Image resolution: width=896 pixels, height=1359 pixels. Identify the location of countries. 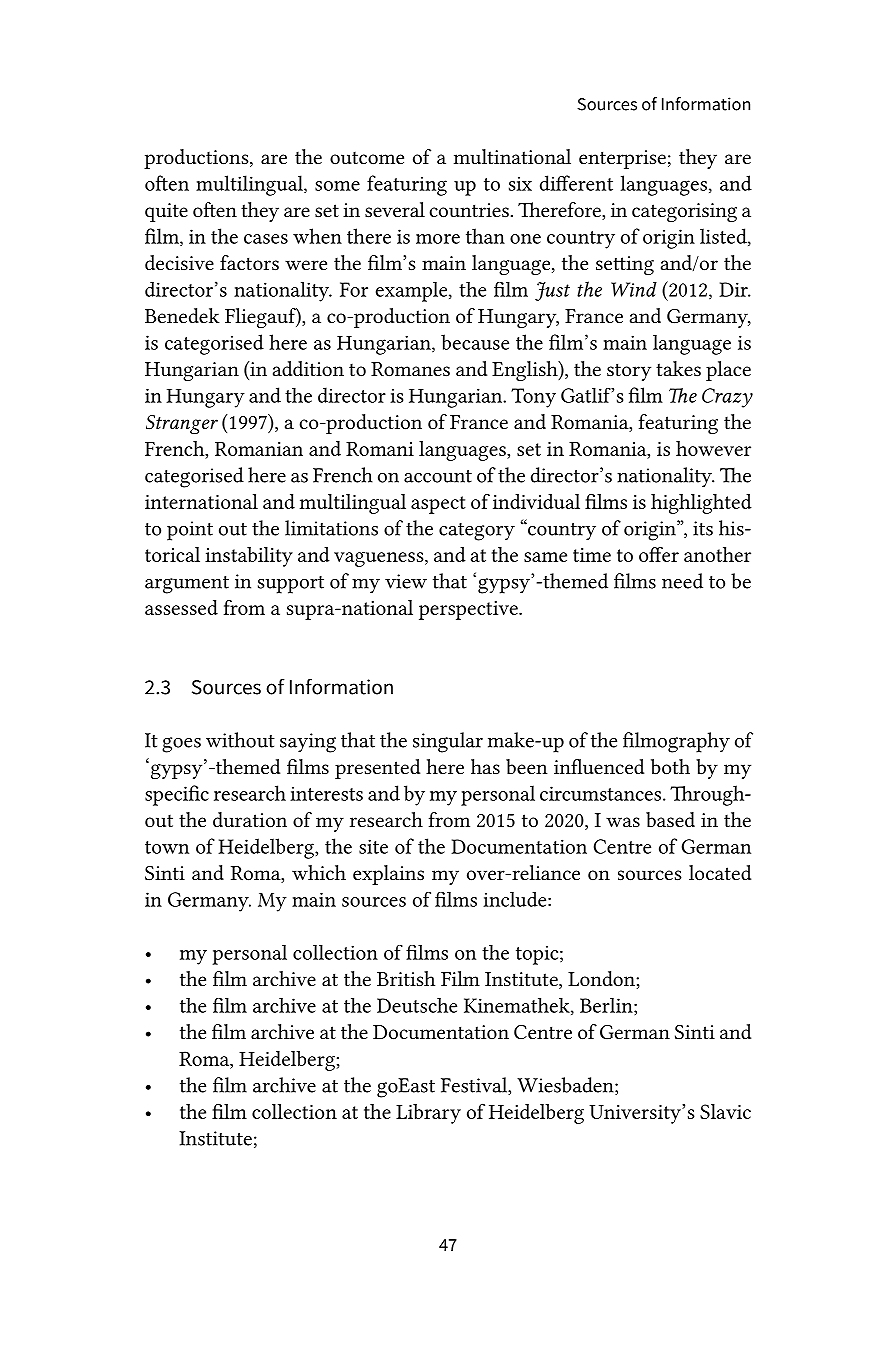
(469, 210).
